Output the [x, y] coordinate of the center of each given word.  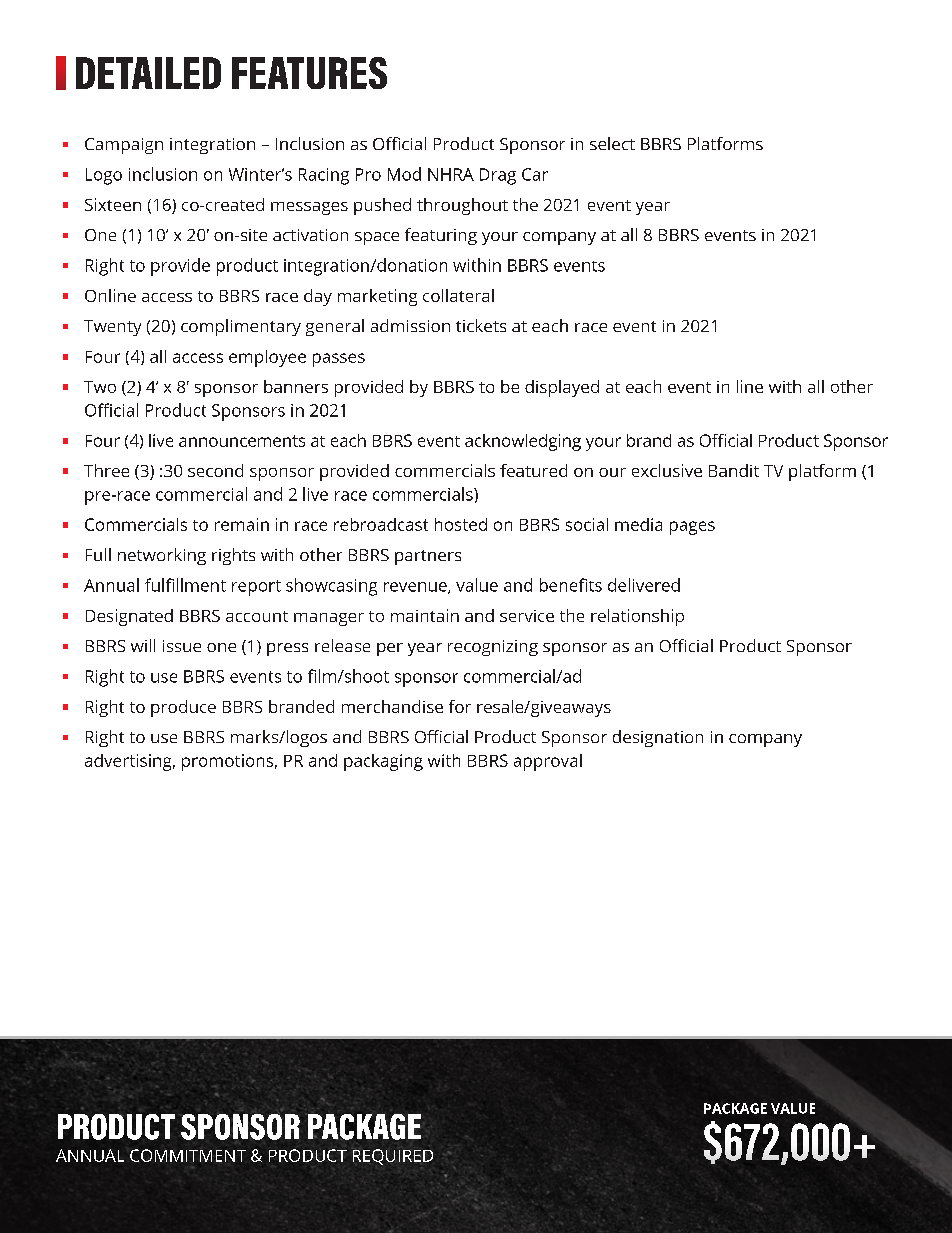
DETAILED [148, 73]
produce [183, 708]
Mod [404, 174]
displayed [562, 388]
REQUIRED [393, 1157]
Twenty [112, 328]
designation [658, 738]
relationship [637, 617]
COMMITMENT [188, 1155]
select [612, 143]
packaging [383, 762]
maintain [425, 615]
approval [548, 762]
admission [410, 325]
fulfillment [185, 585]
